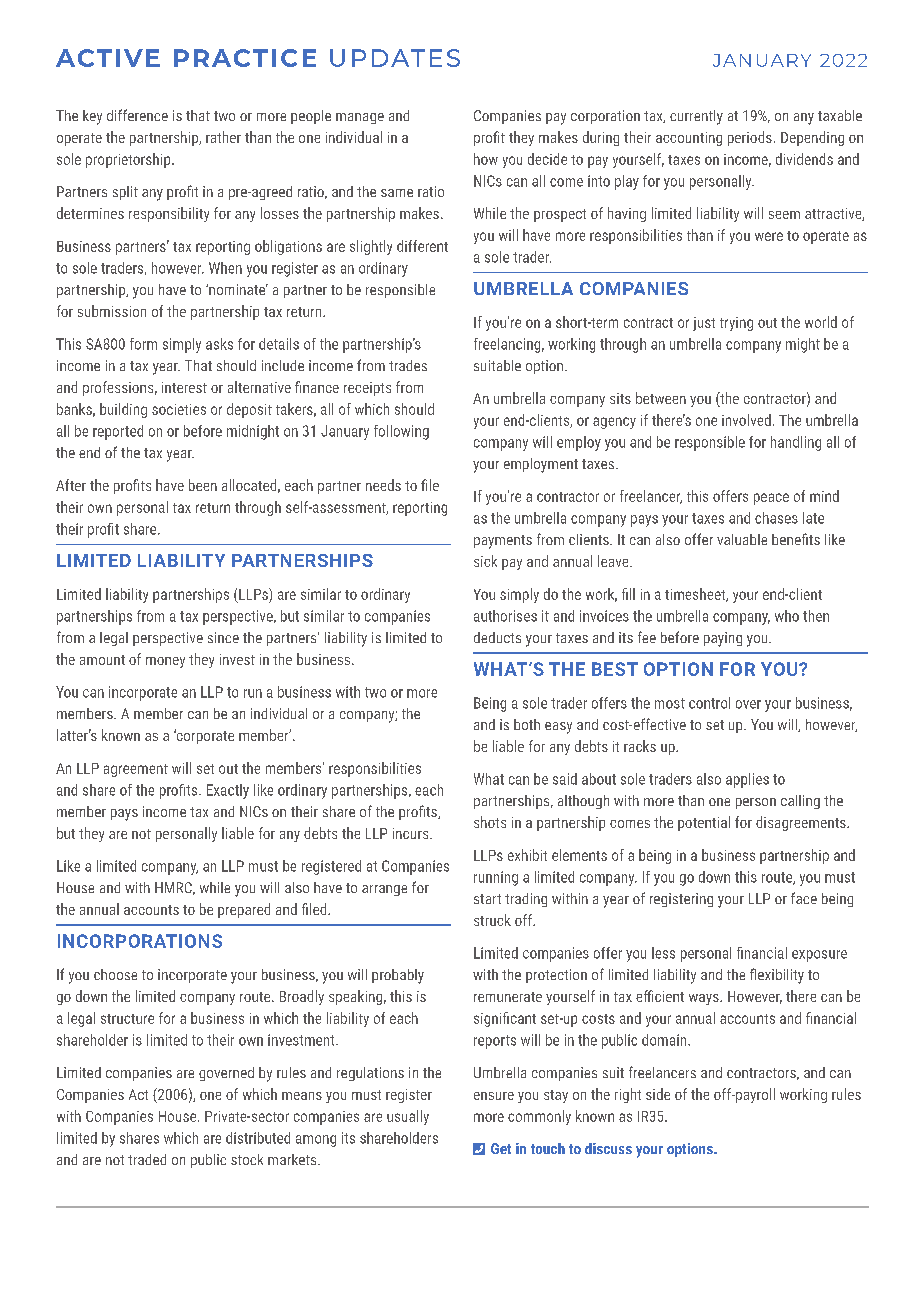 The image size is (924, 1308). What do you see at coordinates (490, 822) in the screenshot?
I see `shots` at bounding box center [490, 822].
